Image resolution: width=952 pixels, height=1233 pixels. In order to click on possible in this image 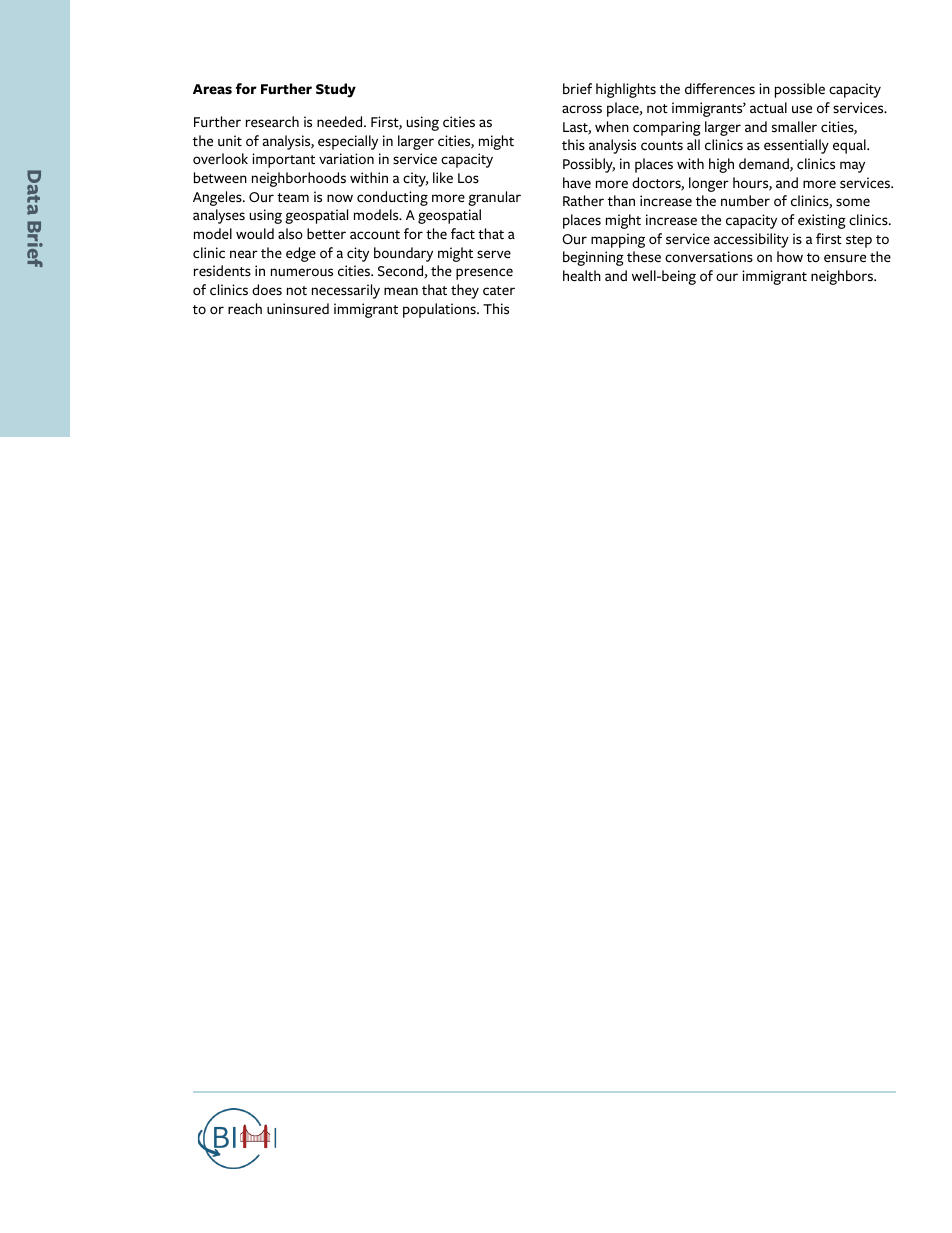, I will do `click(800, 90)`.
